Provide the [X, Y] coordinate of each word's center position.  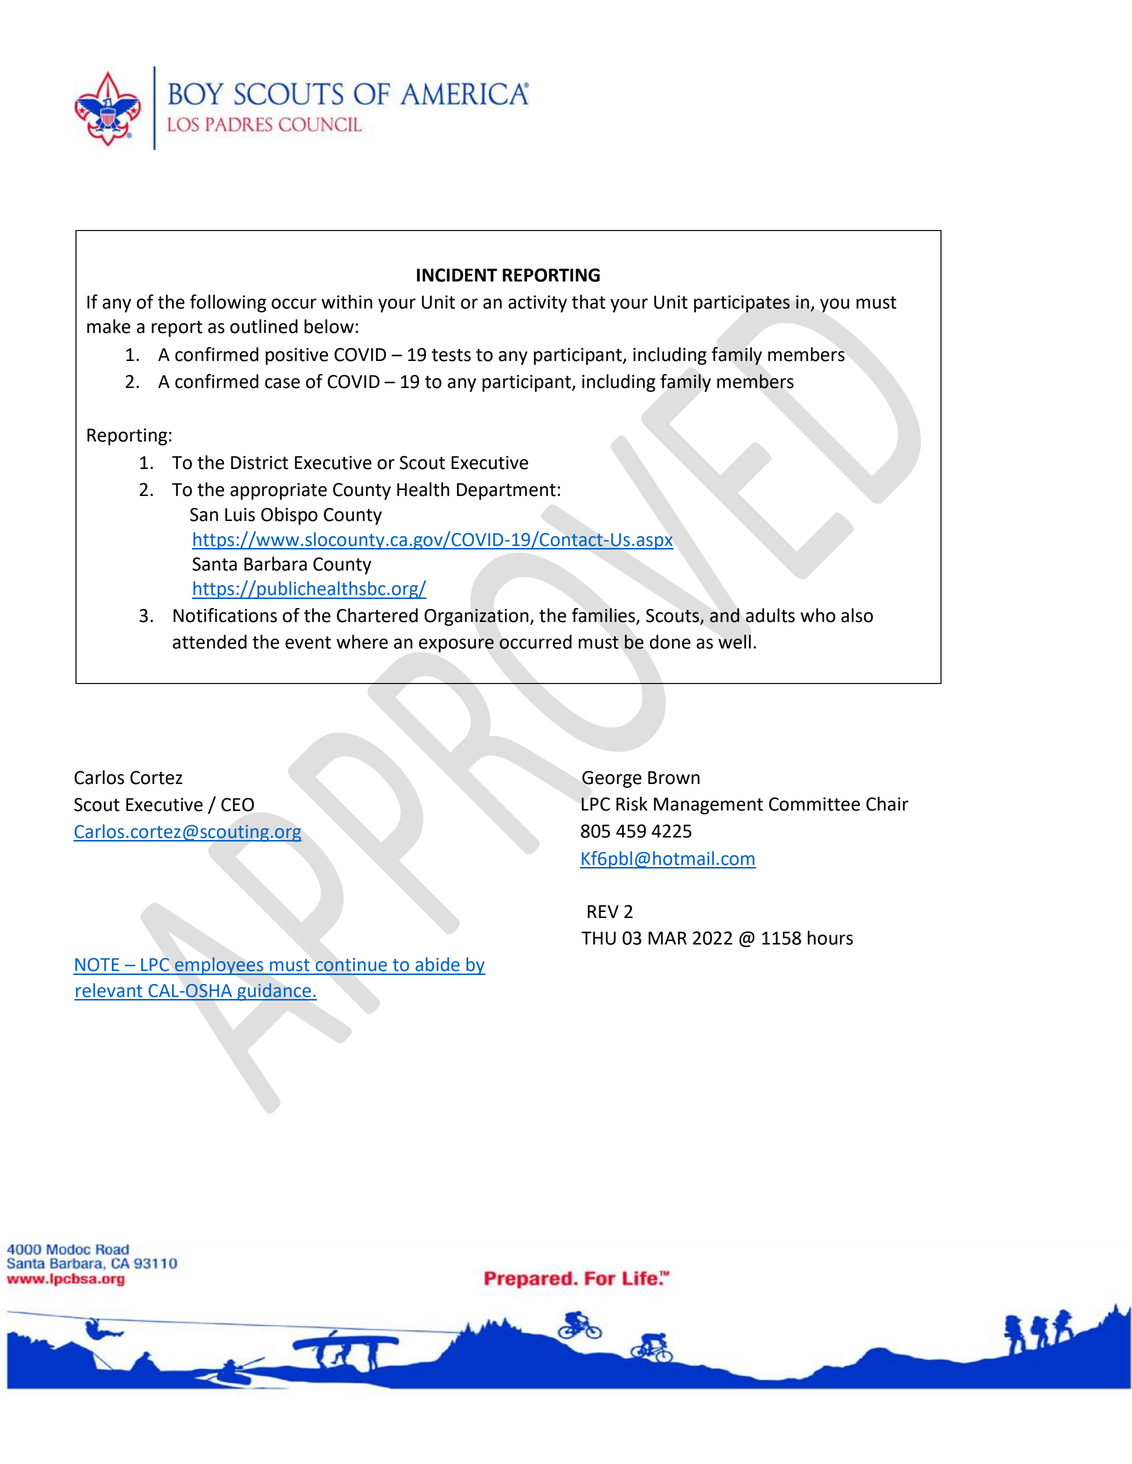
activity [537, 304]
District [259, 463]
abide [437, 965]
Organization [477, 617]
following [228, 303]
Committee [814, 804]
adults [770, 615]
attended [210, 641]
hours [830, 937]
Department [507, 491]
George [612, 779]
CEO [237, 805]
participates [742, 304]
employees [219, 966]
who [818, 615]
